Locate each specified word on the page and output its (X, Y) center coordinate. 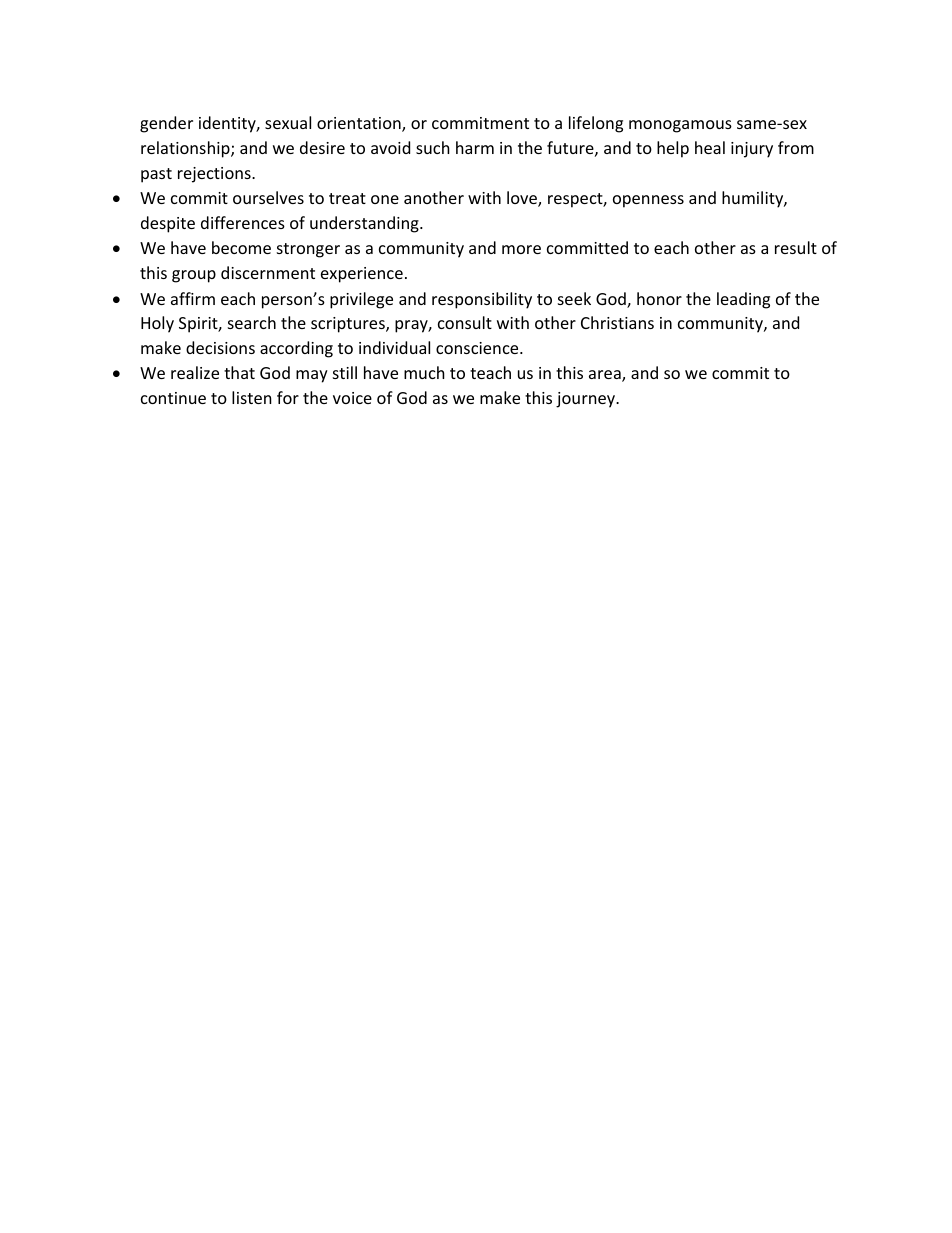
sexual (288, 122)
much (424, 372)
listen (252, 397)
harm (475, 147)
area (606, 376)
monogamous (680, 126)
